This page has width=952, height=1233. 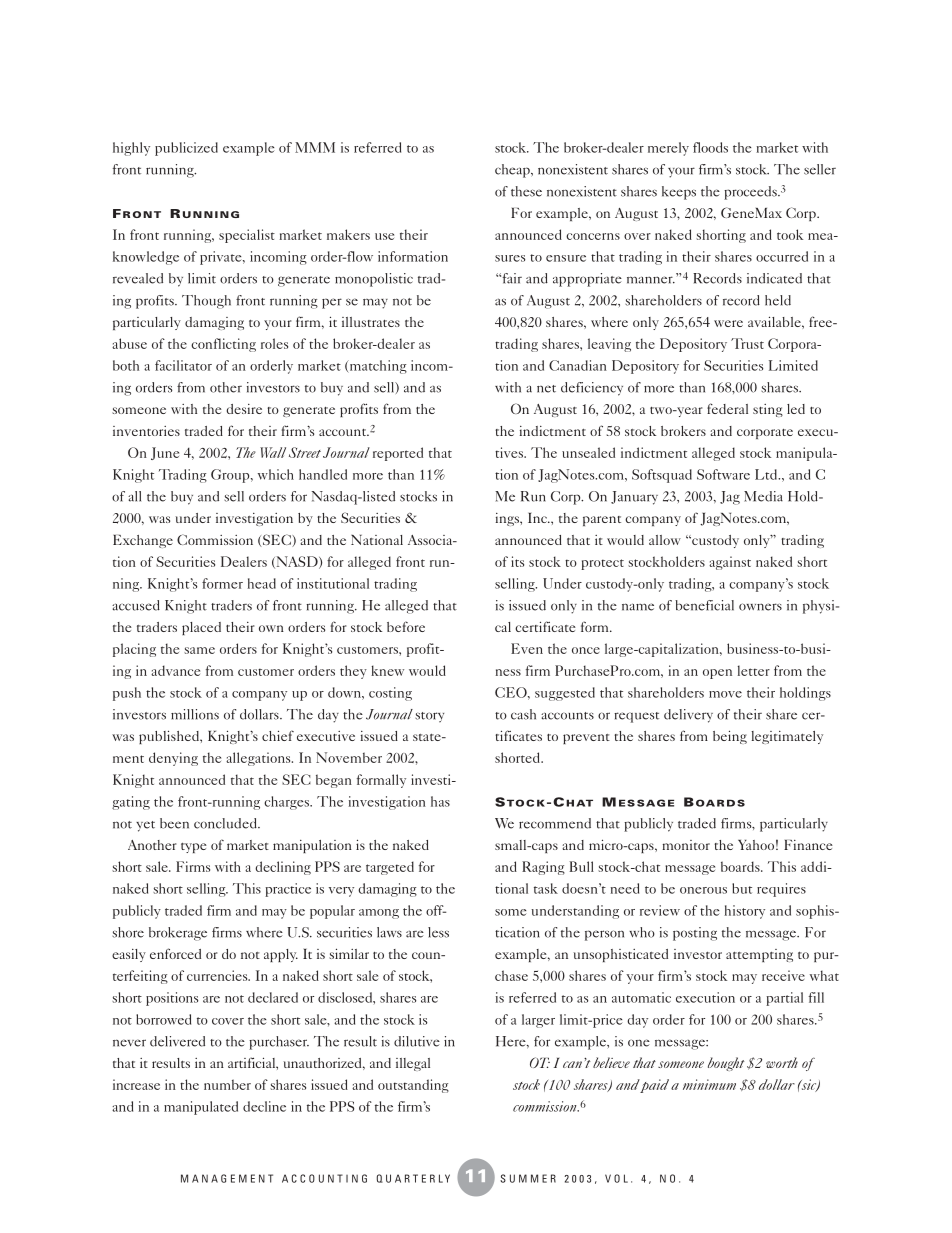 I want to click on cheap, so click(x=513, y=171).
